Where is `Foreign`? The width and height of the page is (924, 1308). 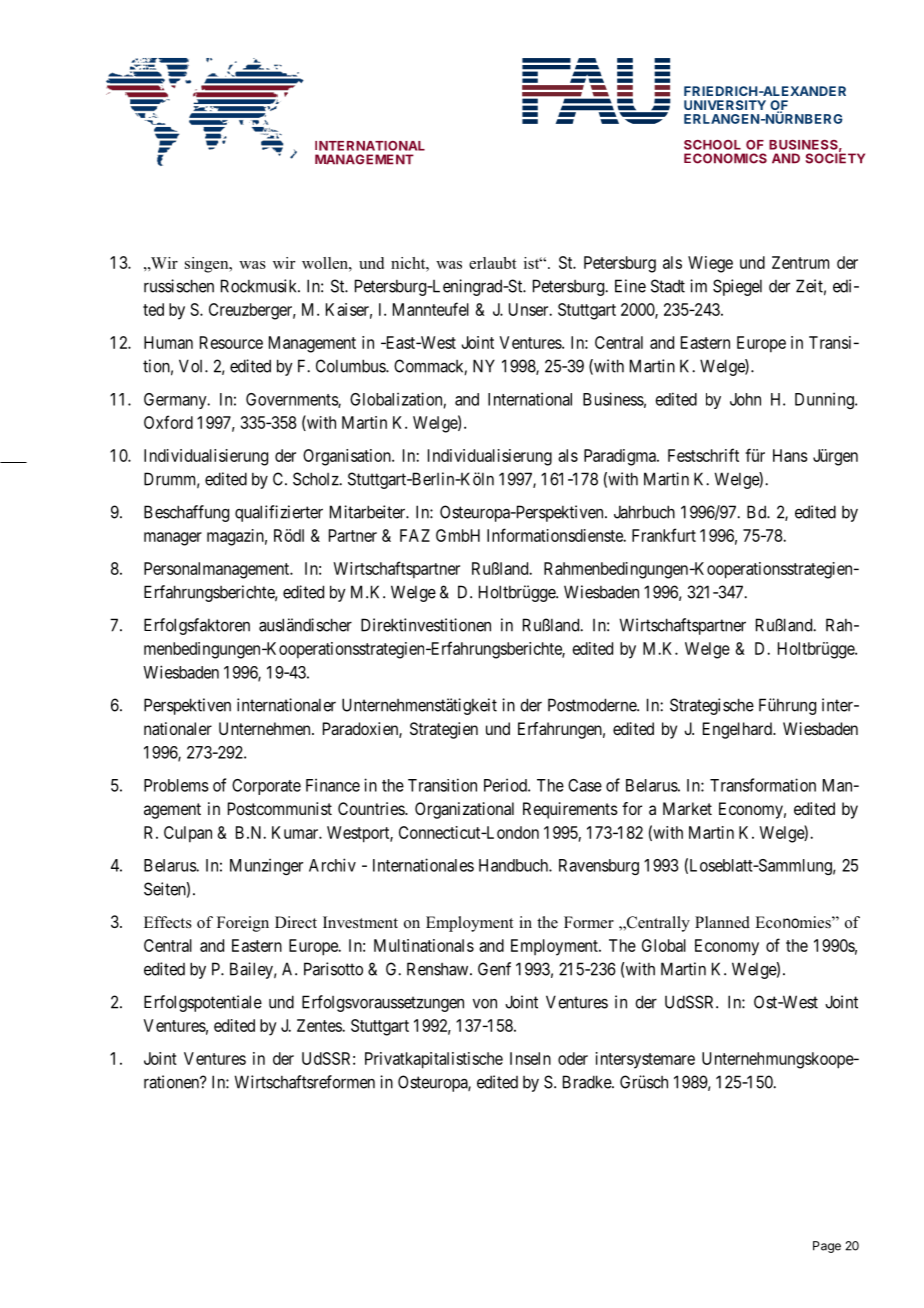 Foreign is located at coordinates (243, 924).
